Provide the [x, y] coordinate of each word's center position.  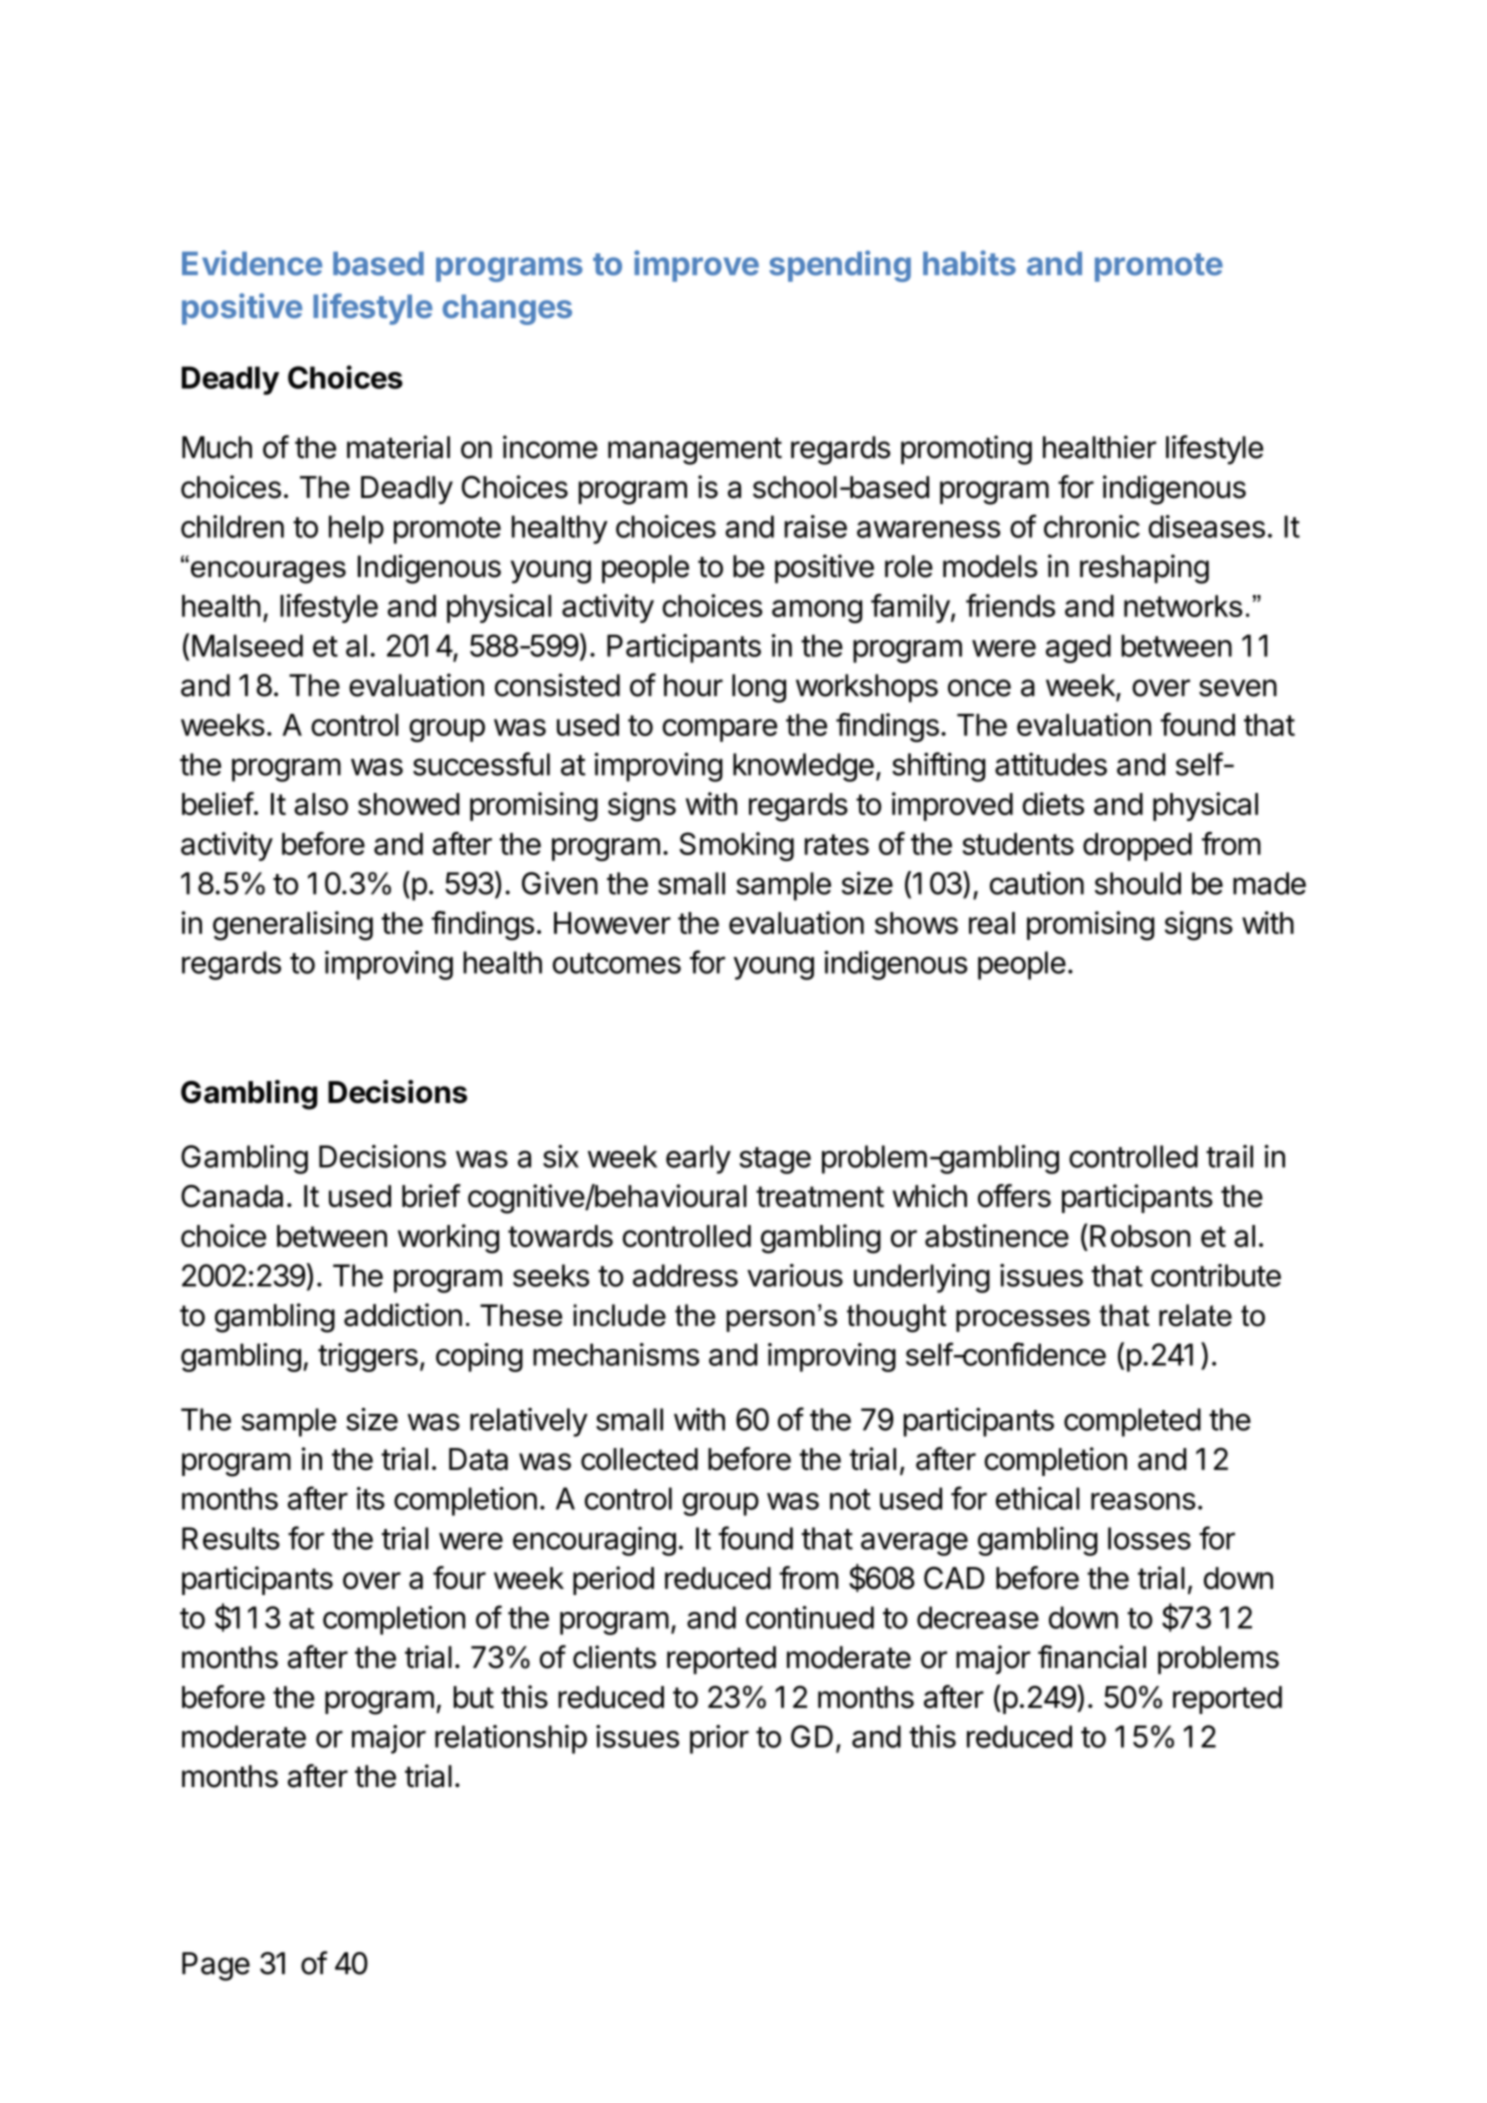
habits [969, 263]
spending [840, 266]
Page [216, 1966]
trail [1229, 1156]
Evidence [252, 263]
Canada [232, 1196]
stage [775, 1160]
